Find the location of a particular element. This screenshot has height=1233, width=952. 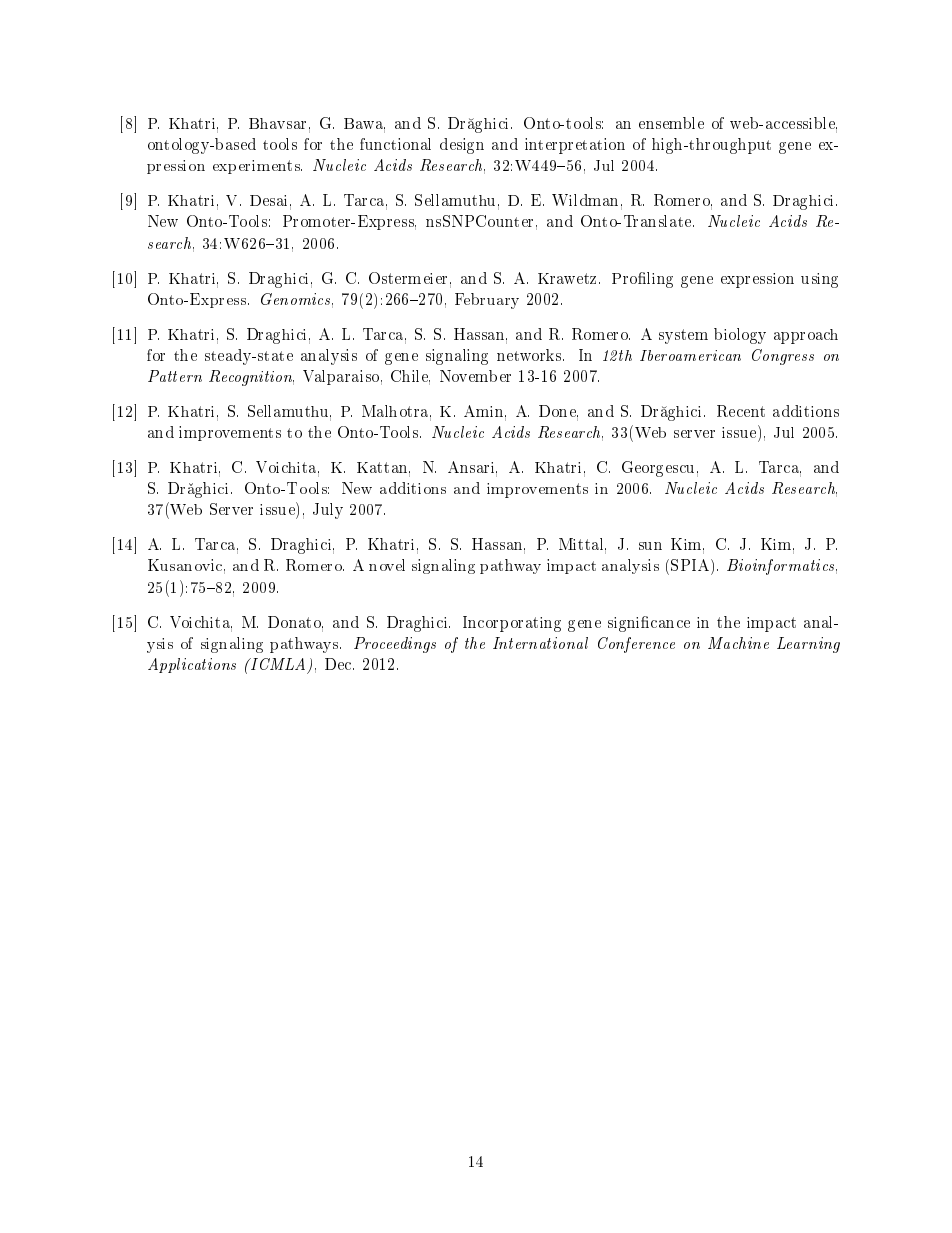

ensemble is located at coordinates (671, 123).
